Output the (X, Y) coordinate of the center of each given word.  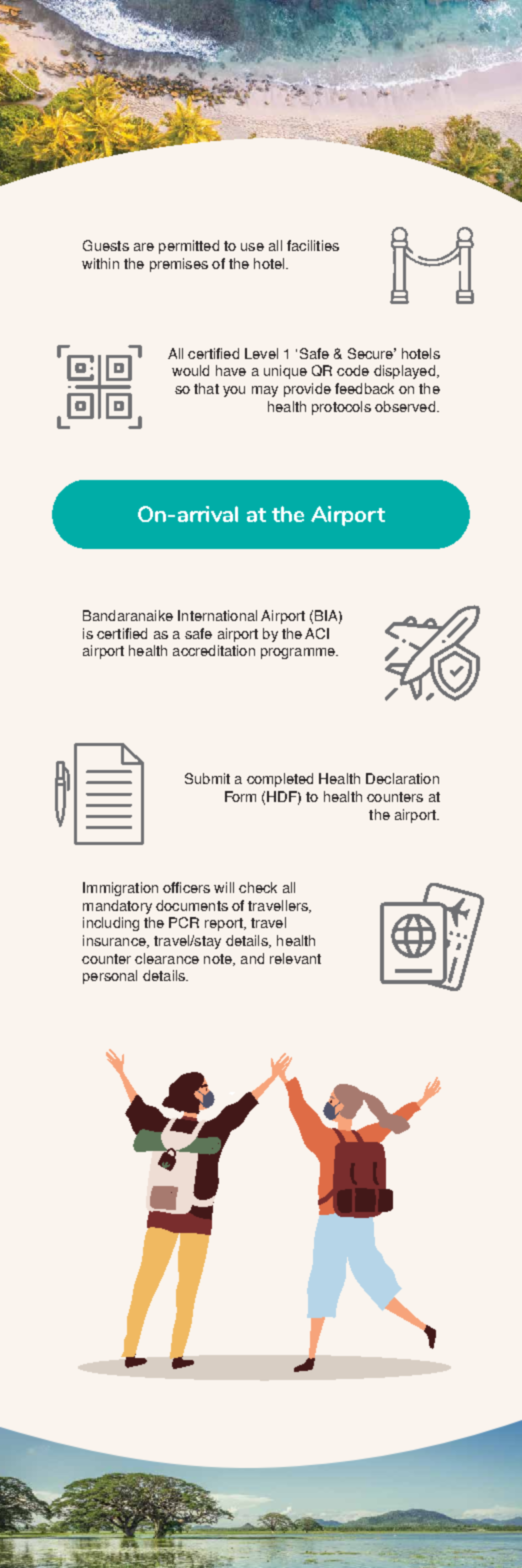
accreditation (214, 650)
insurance (115, 941)
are (144, 247)
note (219, 960)
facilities (313, 245)
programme (299, 653)
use (252, 247)
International (217, 615)
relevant (295, 958)
